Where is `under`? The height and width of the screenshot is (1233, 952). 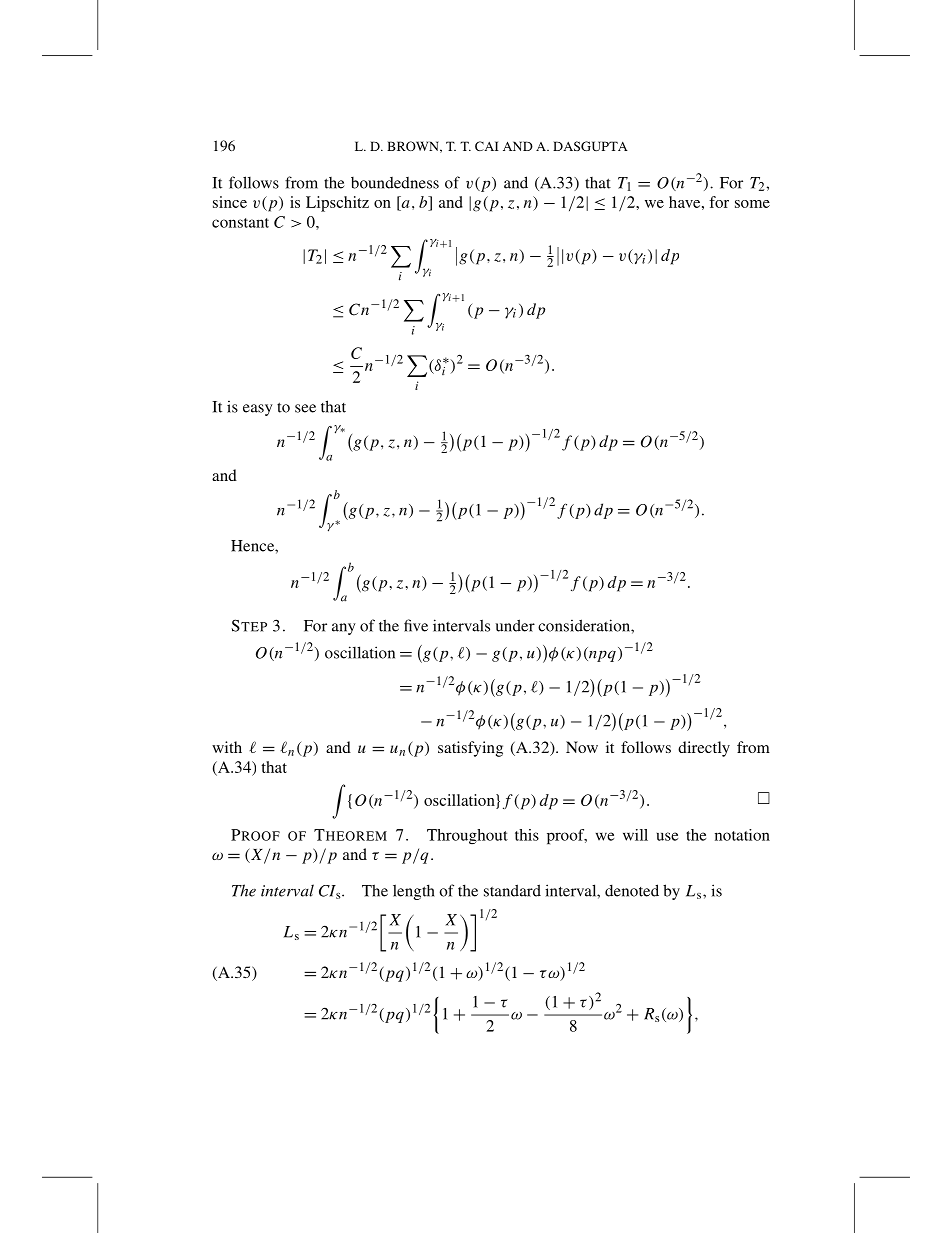 under is located at coordinates (515, 625).
